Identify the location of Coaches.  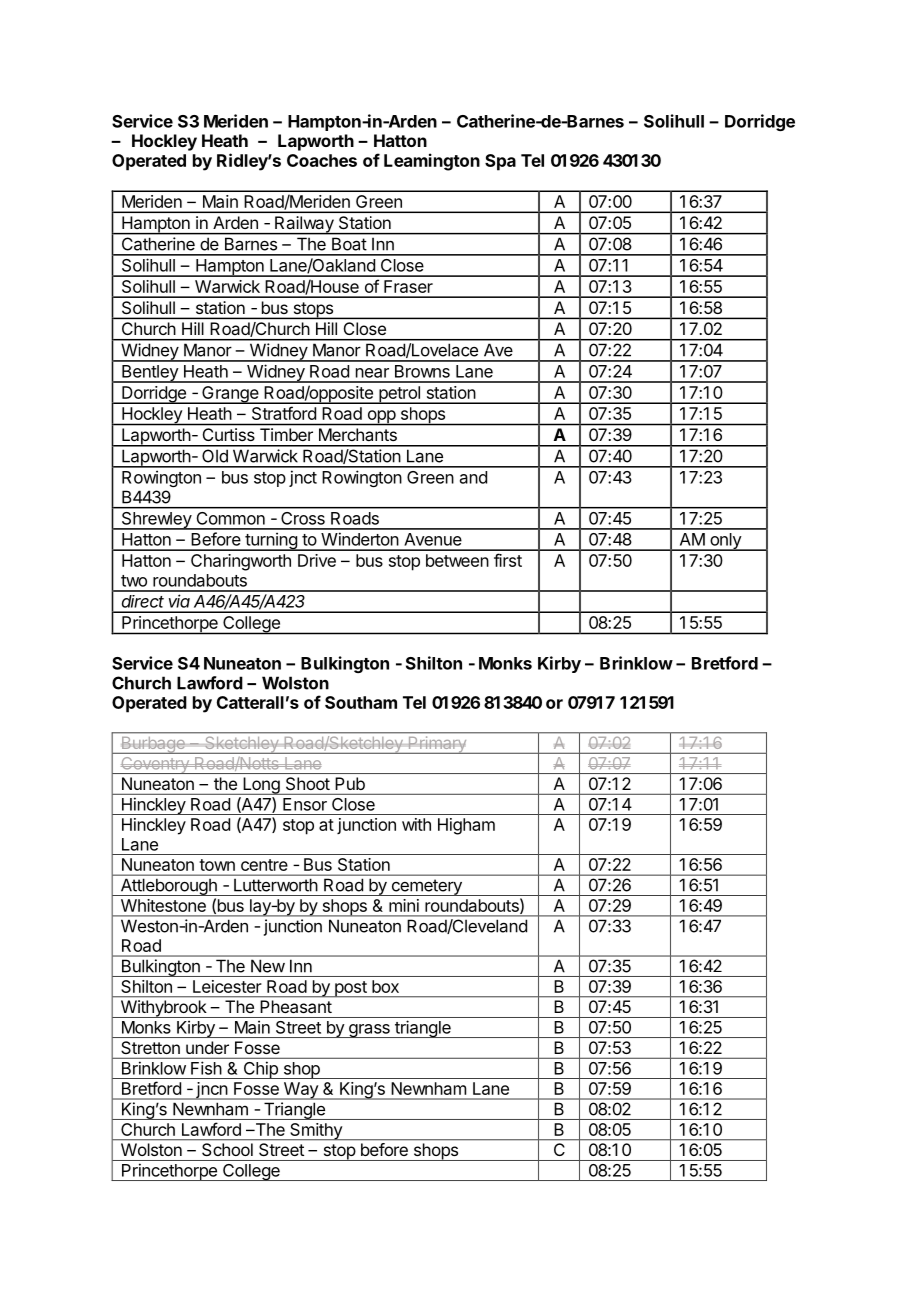
(322, 160).
